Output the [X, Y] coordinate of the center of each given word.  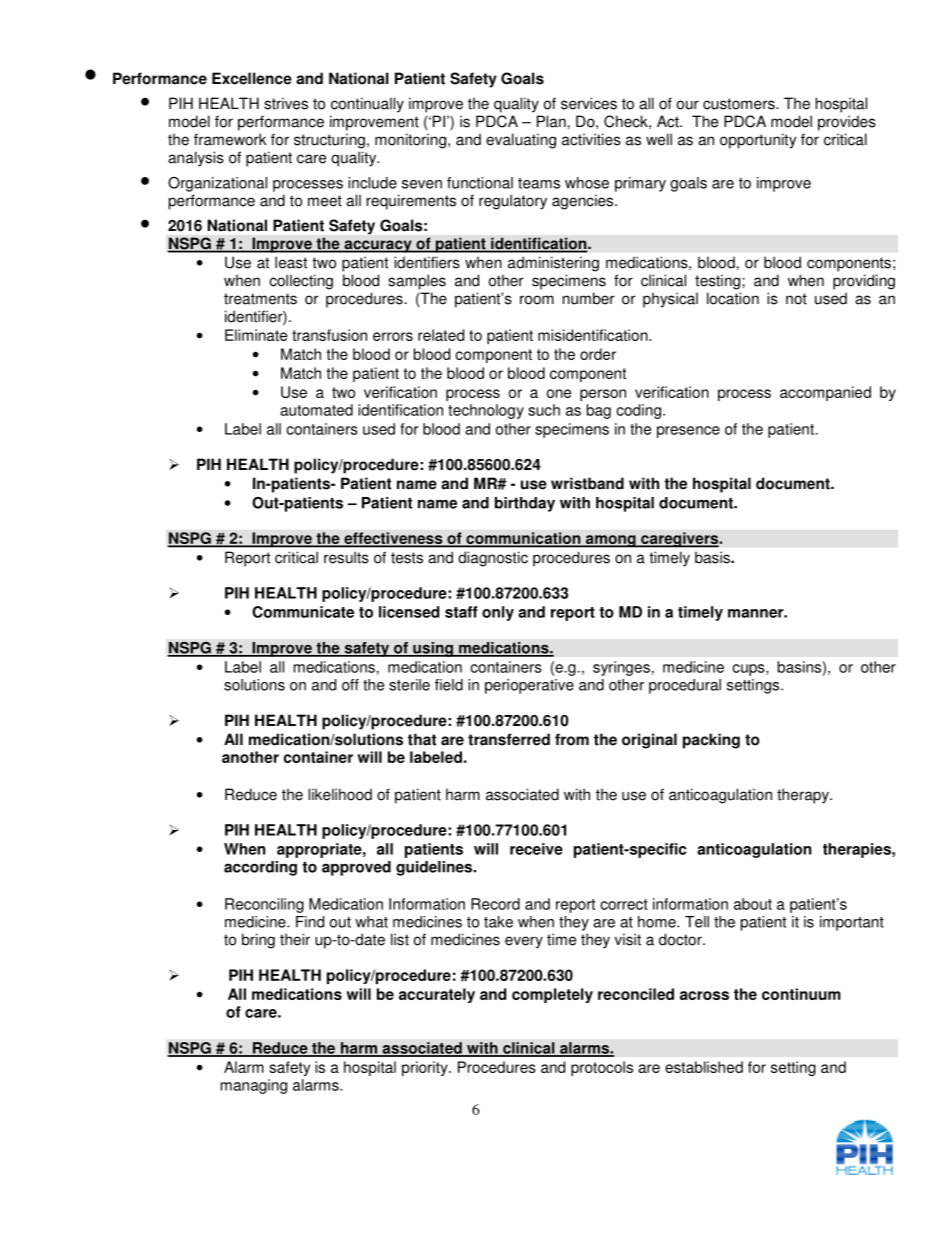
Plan [551, 121]
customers [740, 104]
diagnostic [493, 559]
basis [713, 557]
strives [286, 103]
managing [254, 1086]
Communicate [303, 612]
